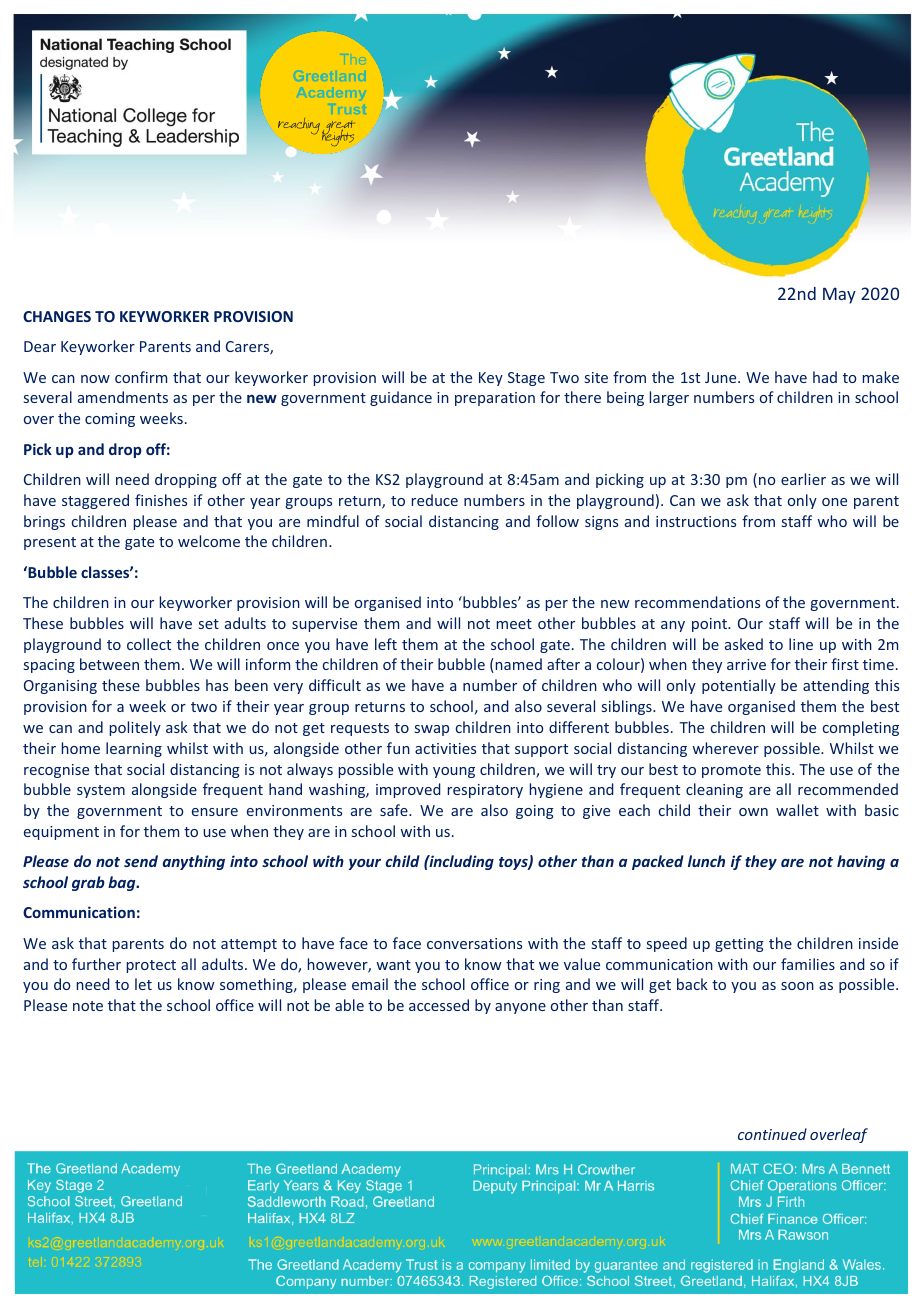 Image resolution: width=924 pixels, height=1308 pixels. Describe the element at coordinates (839, 295) in the screenshot. I see `May` at that location.
